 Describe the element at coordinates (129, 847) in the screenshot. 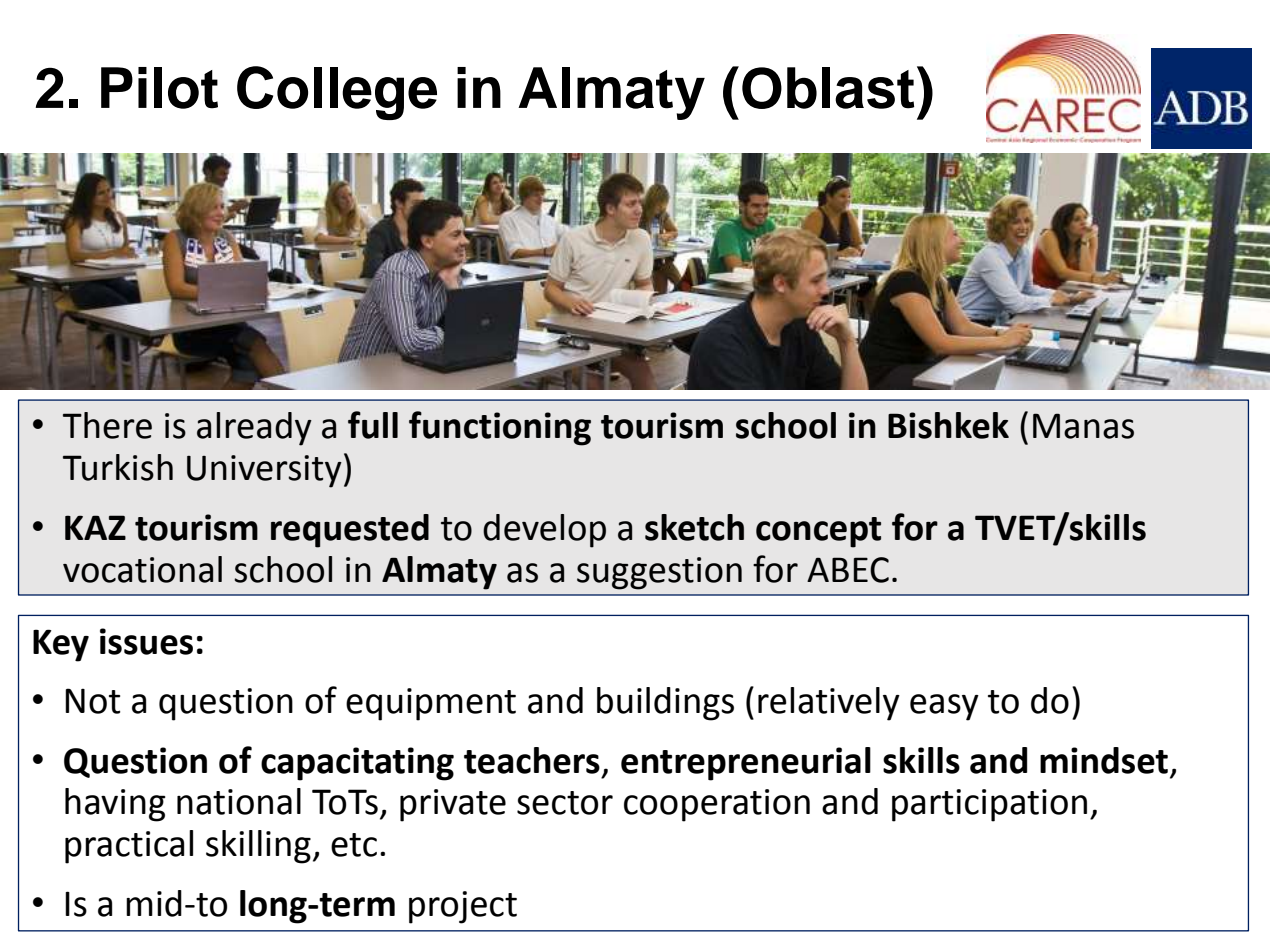

I see `practical` at that location.
